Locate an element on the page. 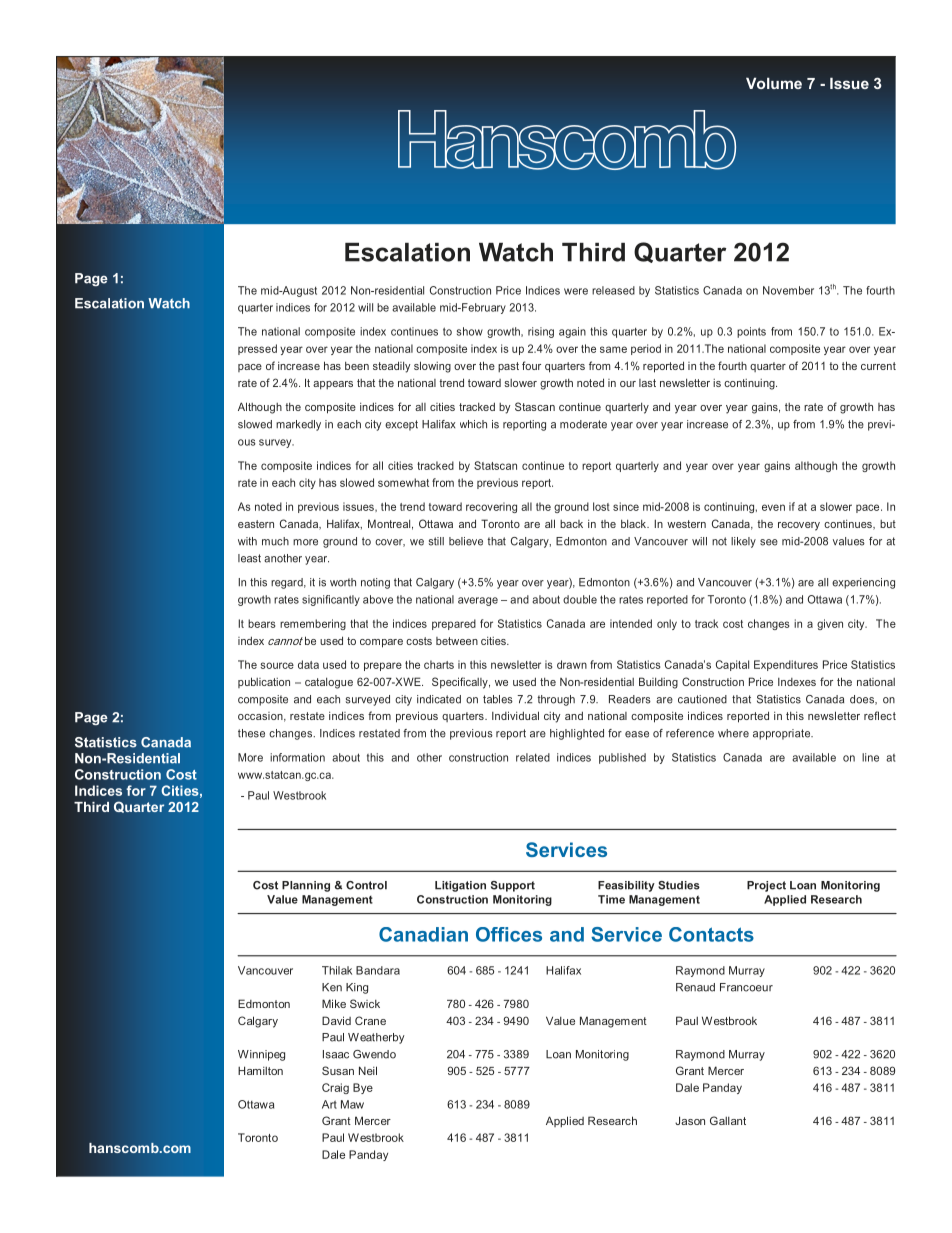 The height and width of the document is (1233, 952). November is located at coordinates (788, 290).
